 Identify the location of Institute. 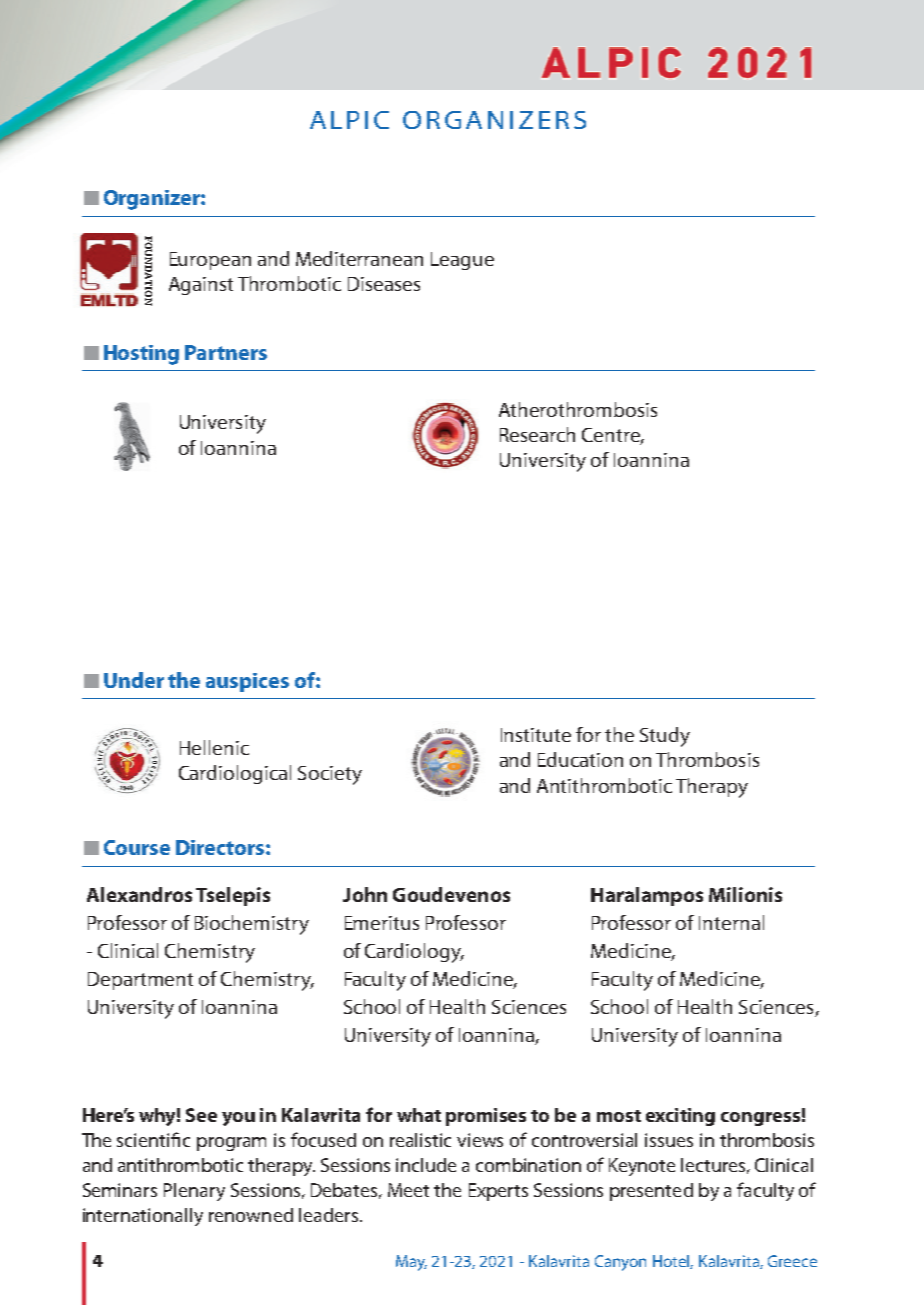
(536, 735).
